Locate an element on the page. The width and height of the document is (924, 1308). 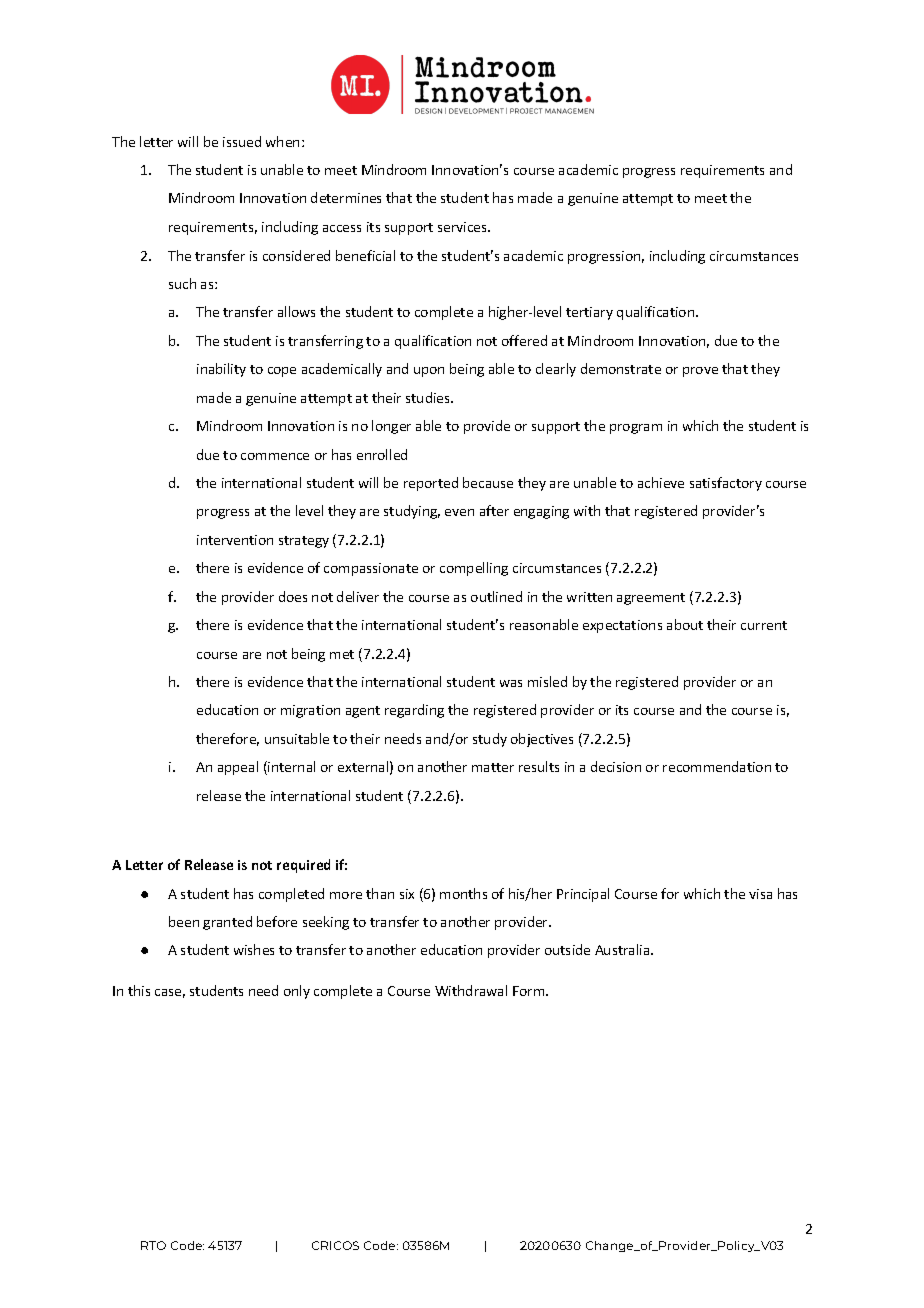
tertiary is located at coordinates (589, 313).
